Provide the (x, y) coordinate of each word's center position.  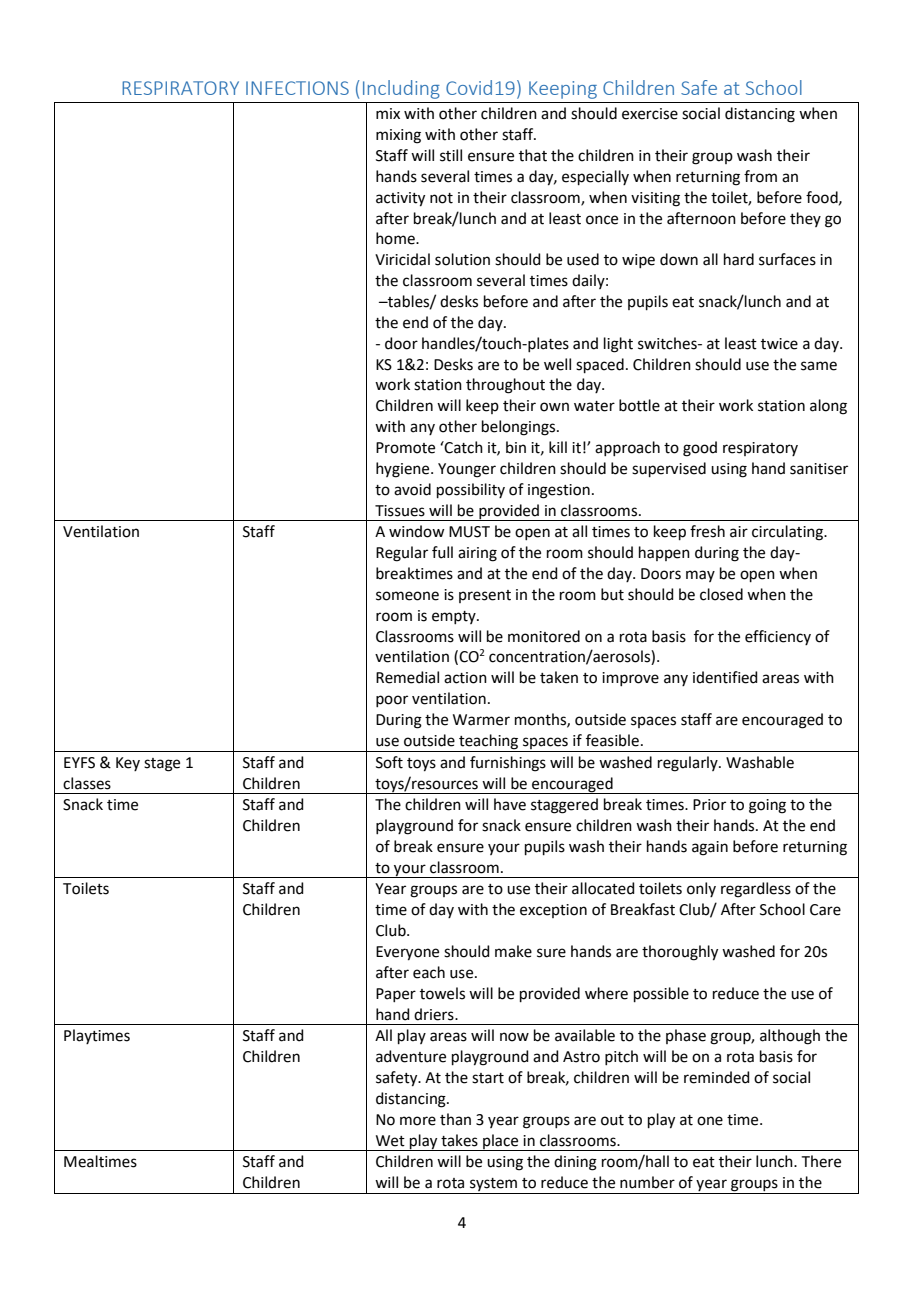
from (760, 176)
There (821, 1161)
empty (455, 617)
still (451, 155)
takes (459, 1140)
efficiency (778, 637)
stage (162, 765)
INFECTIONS (297, 88)
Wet (390, 1141)
